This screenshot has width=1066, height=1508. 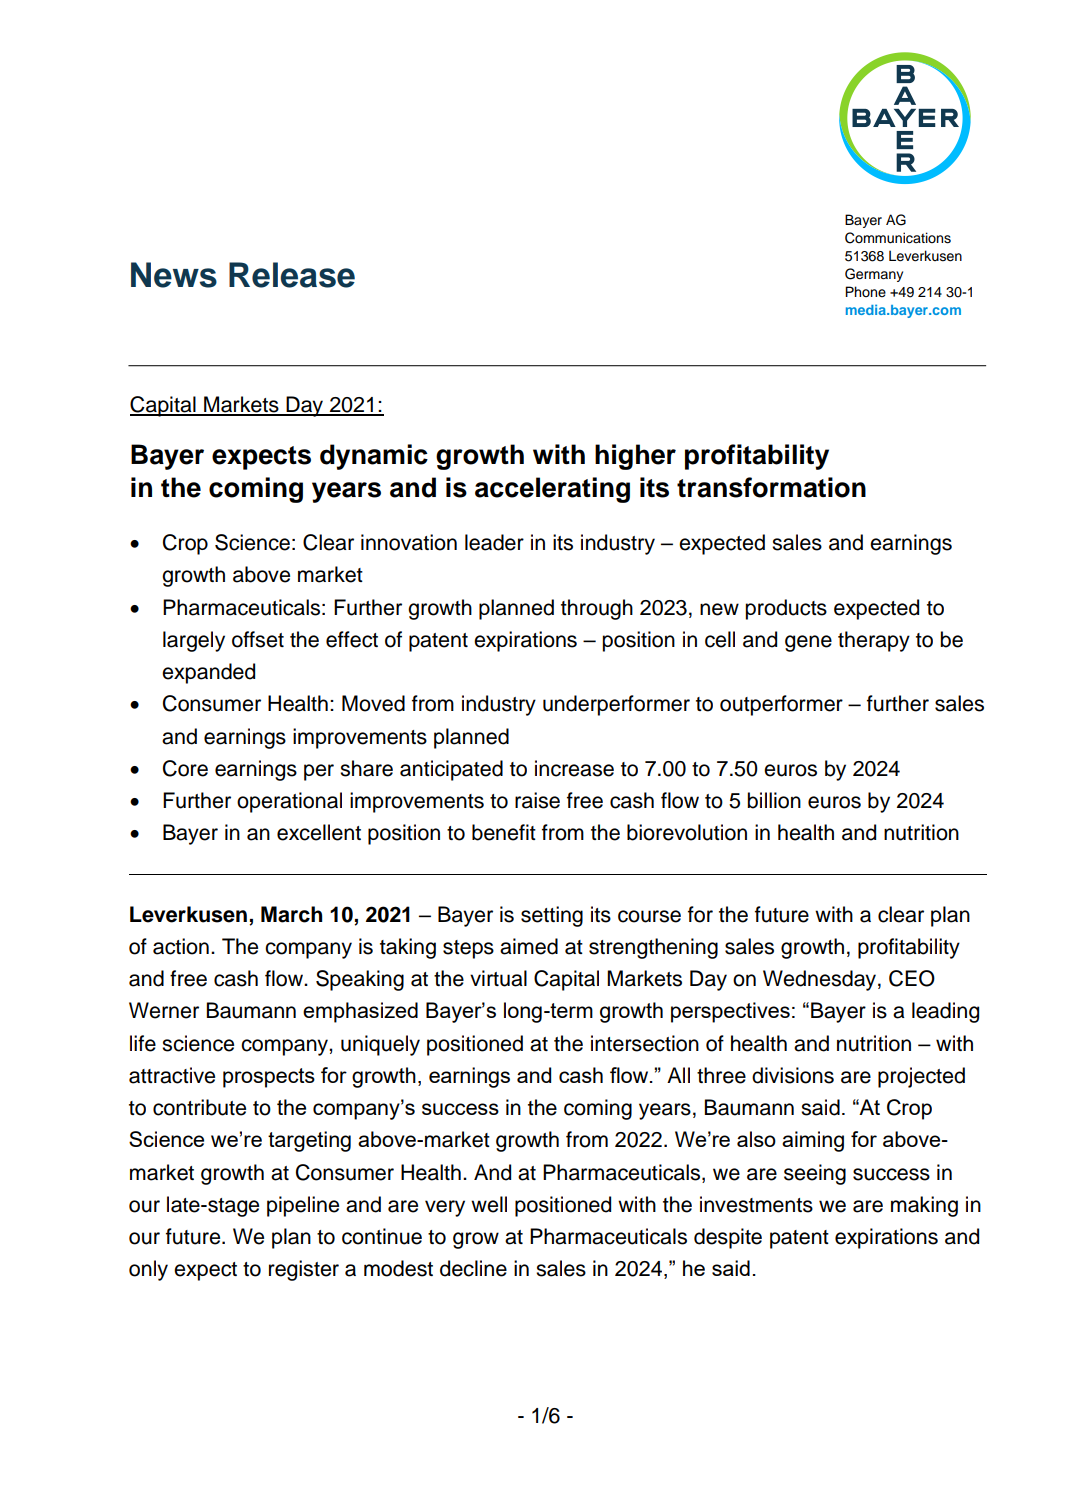 What do you see at coordinates (258, 639) in the screenshot?
I see `offset` at bounding box center [258, 639].
